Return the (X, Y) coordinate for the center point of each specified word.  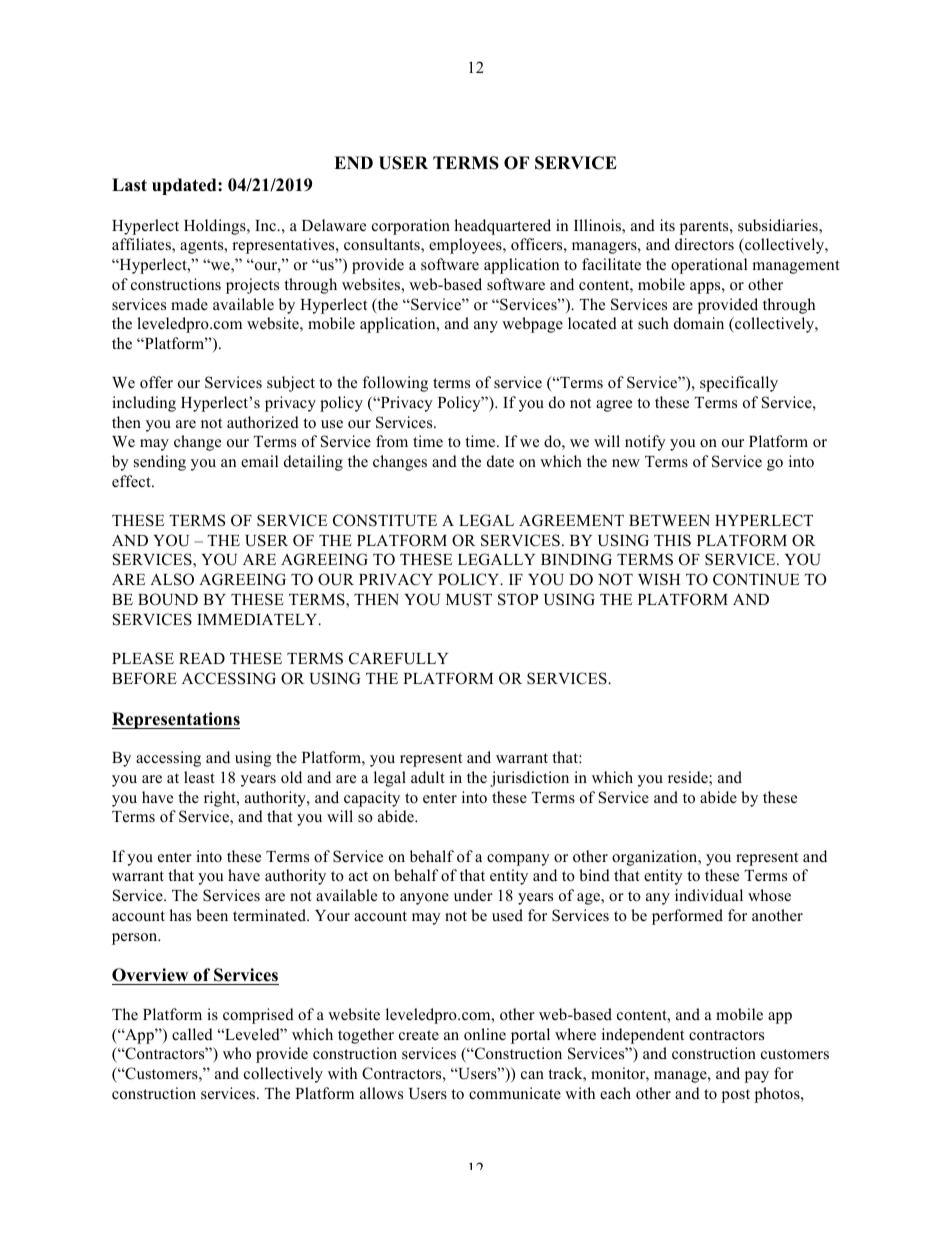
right (221, 799)
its (667, 225)
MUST (469, 599)
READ (202, 658)
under (473, 895)
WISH (659, 579)
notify (645, 443)
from (392, 441)
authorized (263, 422)
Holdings (216, 227)
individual (709, 895)
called (192, 1034)
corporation (411, 227)
